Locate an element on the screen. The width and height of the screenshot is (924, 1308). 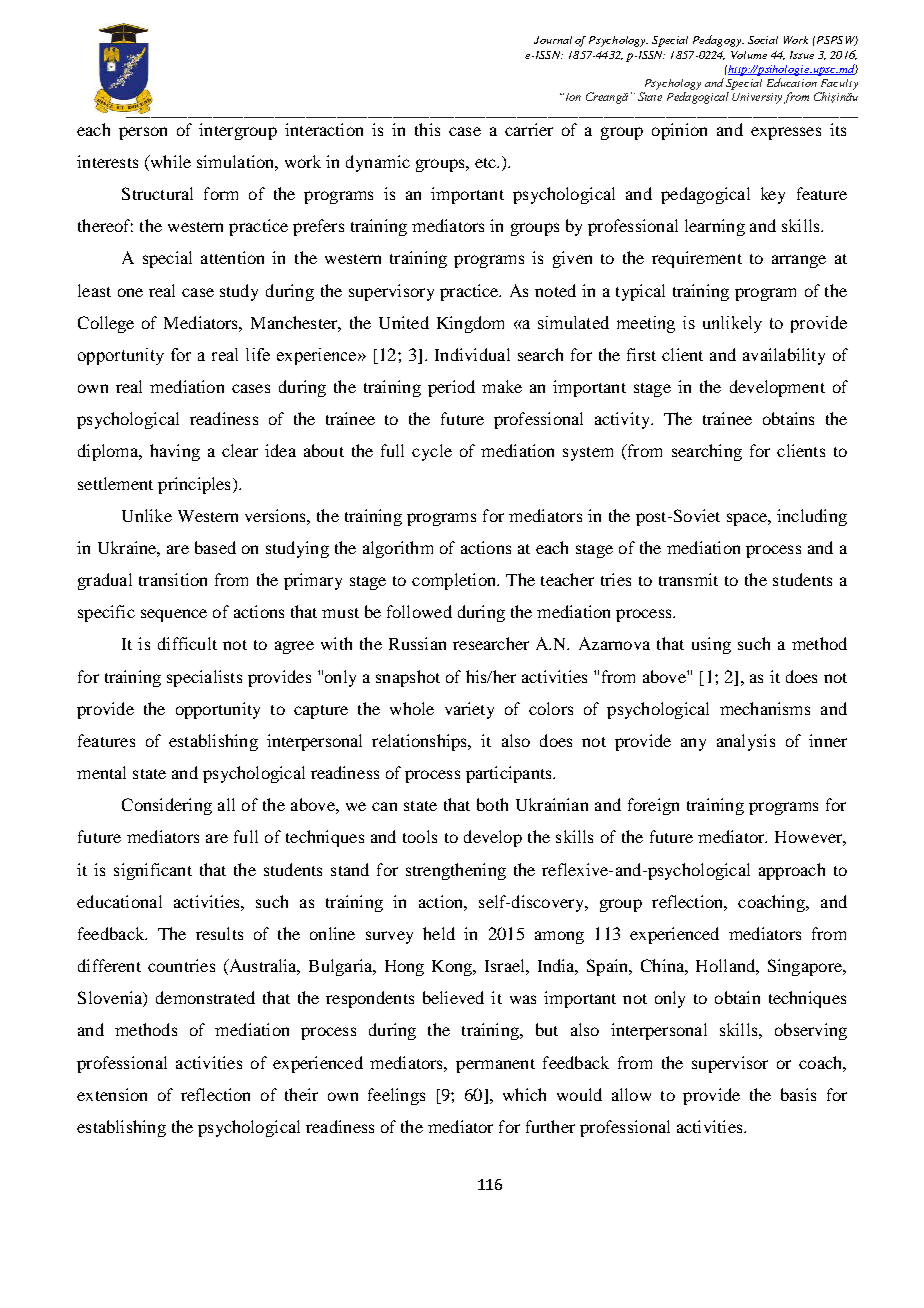
this is located at coordinates (427, 129).
